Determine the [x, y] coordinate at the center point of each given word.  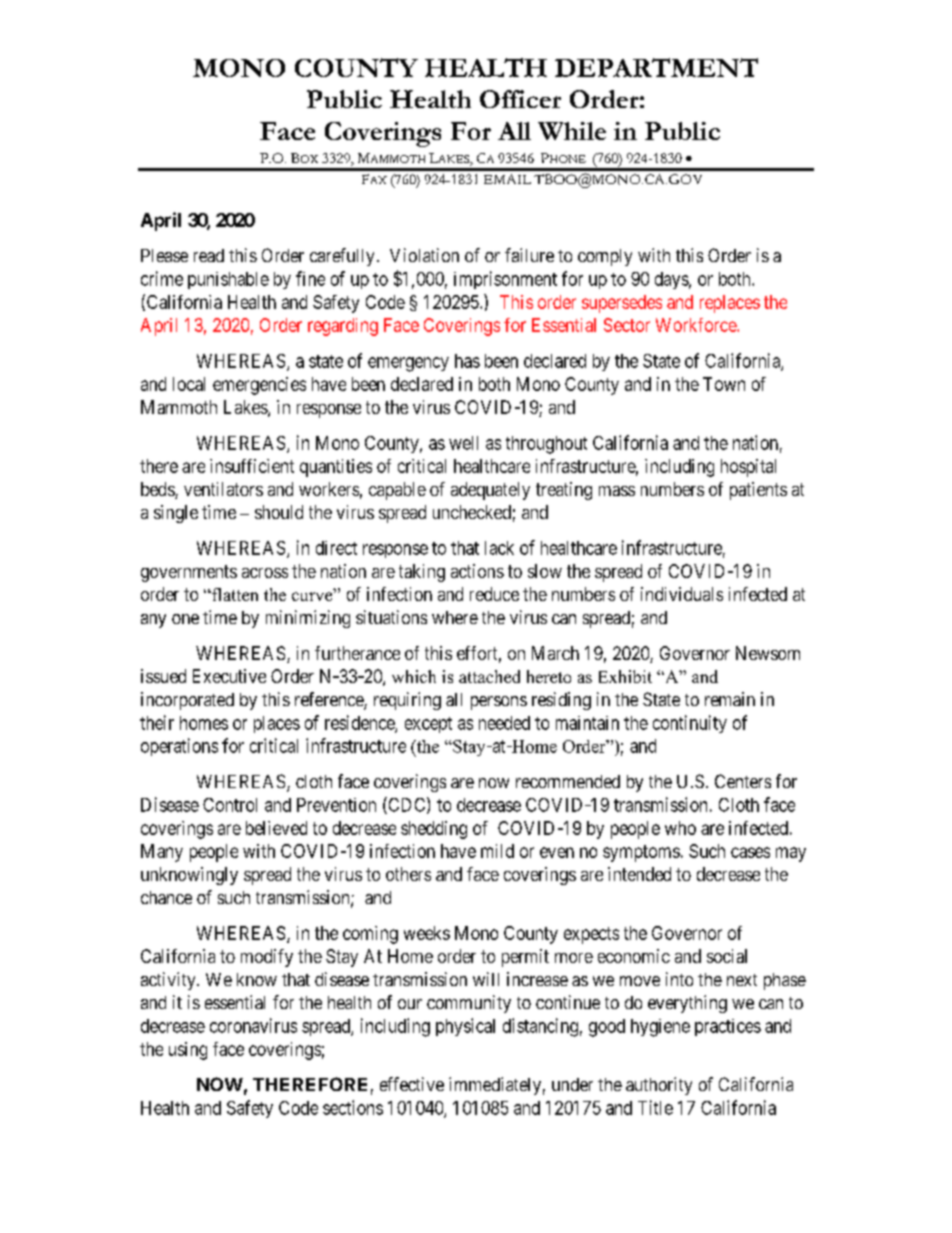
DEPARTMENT [656, 67]
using [188, 1051]
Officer [520, 99]
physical [465, 1027]
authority [659, 1086]
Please [164, 255]
